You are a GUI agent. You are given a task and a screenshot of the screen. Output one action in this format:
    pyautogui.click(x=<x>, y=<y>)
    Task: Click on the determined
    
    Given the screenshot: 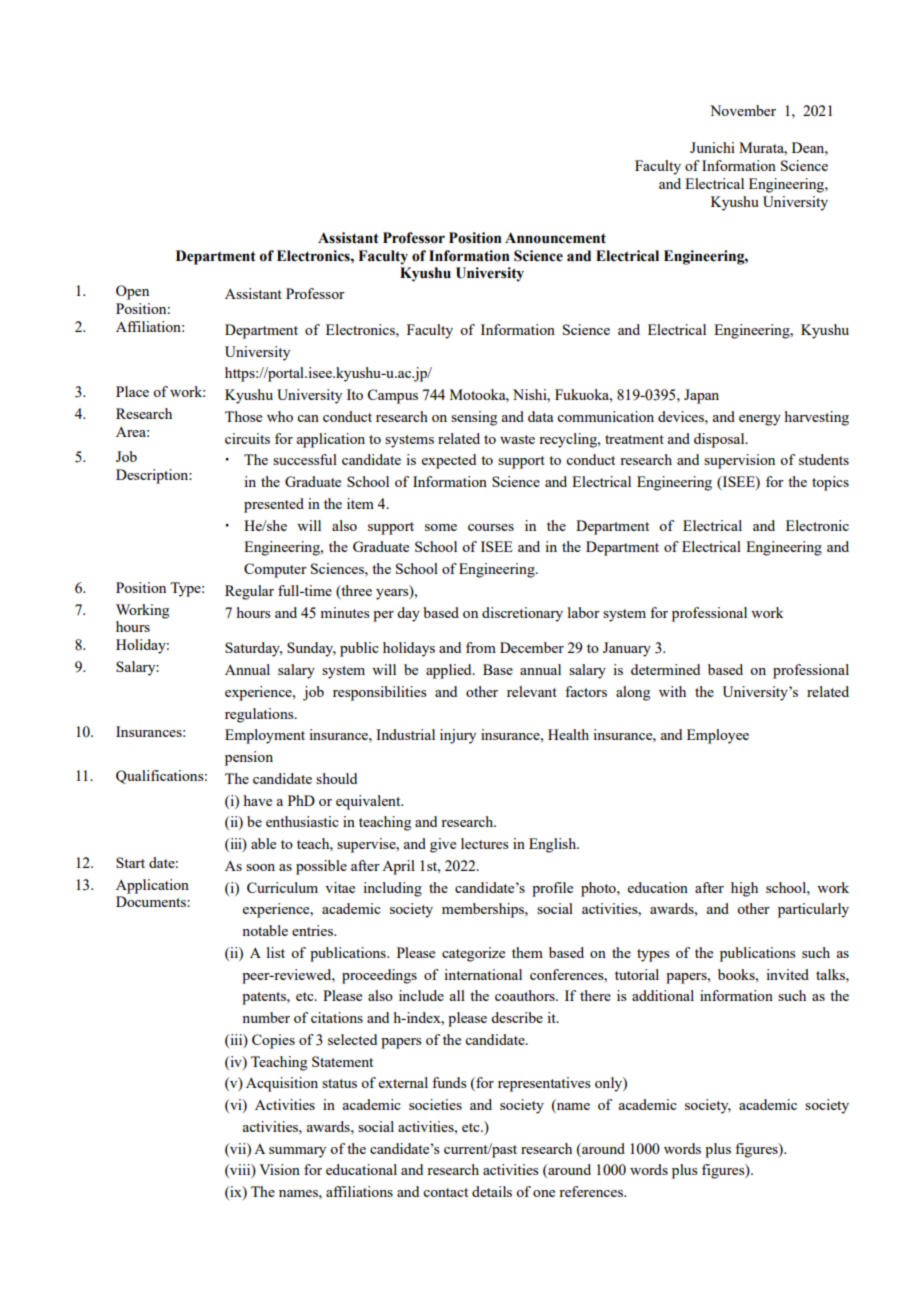 What is the action you would take?
    pyautogui.click(x=665, y=669)
